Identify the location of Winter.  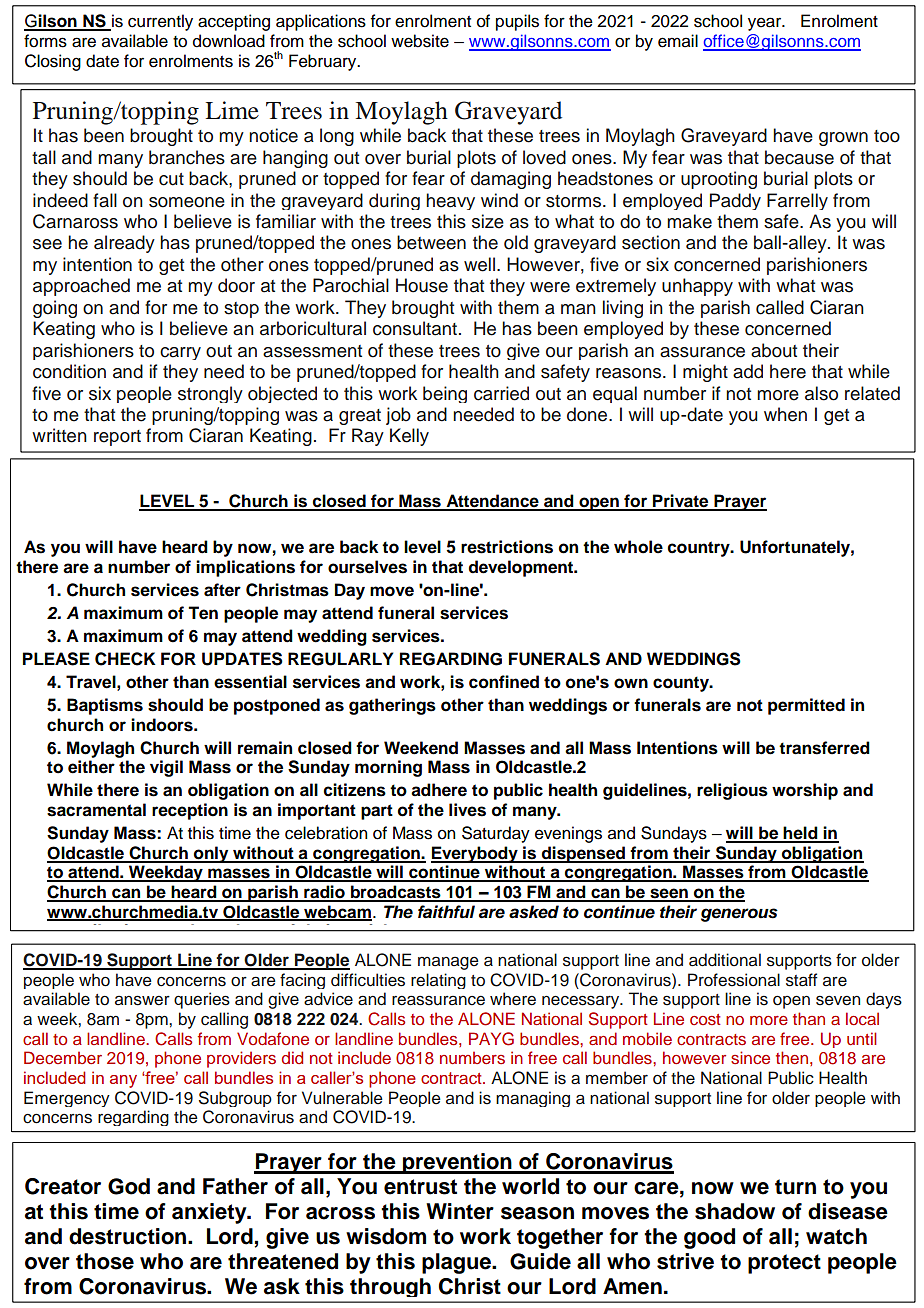
(460, 1211).
